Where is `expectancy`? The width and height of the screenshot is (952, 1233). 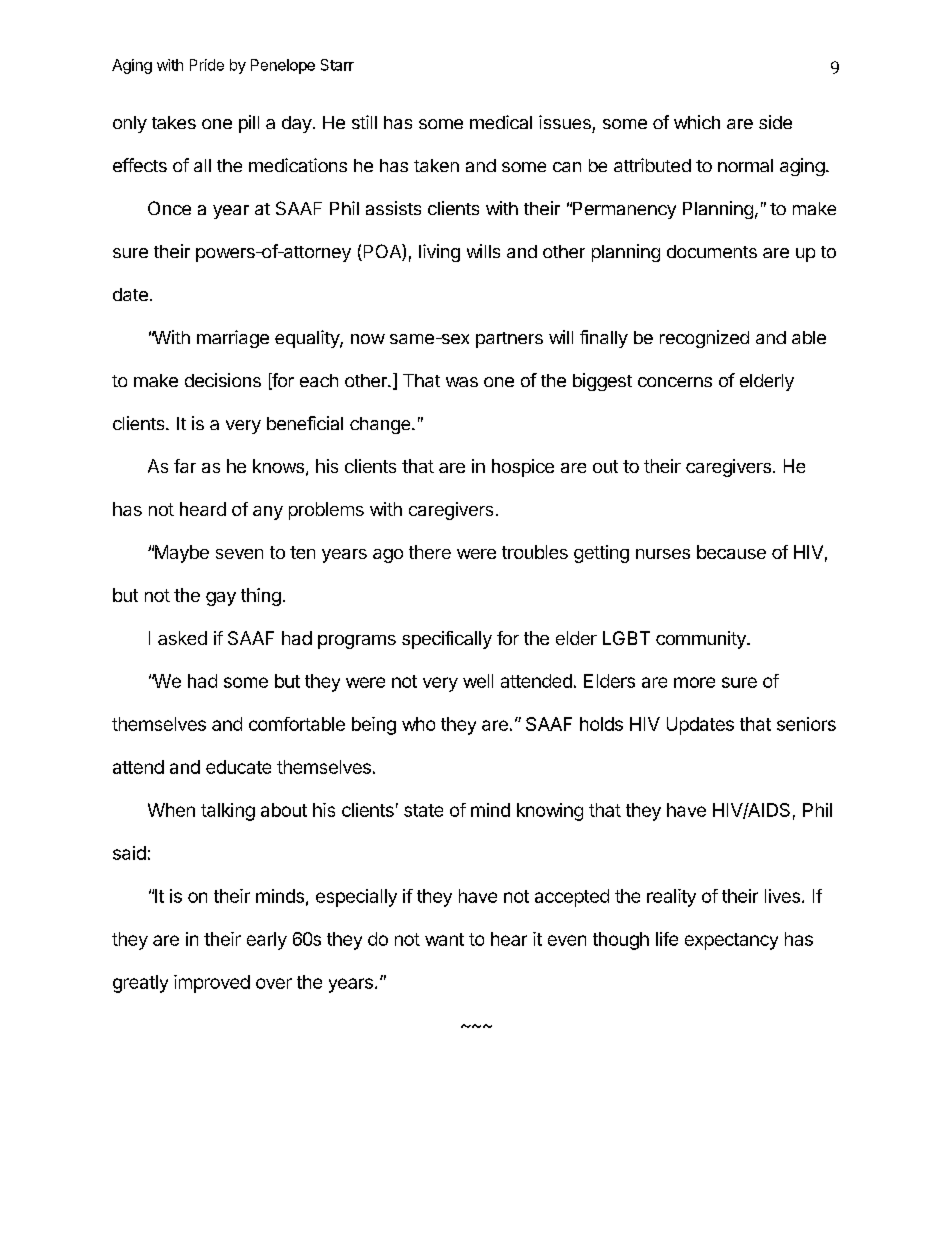 expectancy is located at coordinates (731, 941).
